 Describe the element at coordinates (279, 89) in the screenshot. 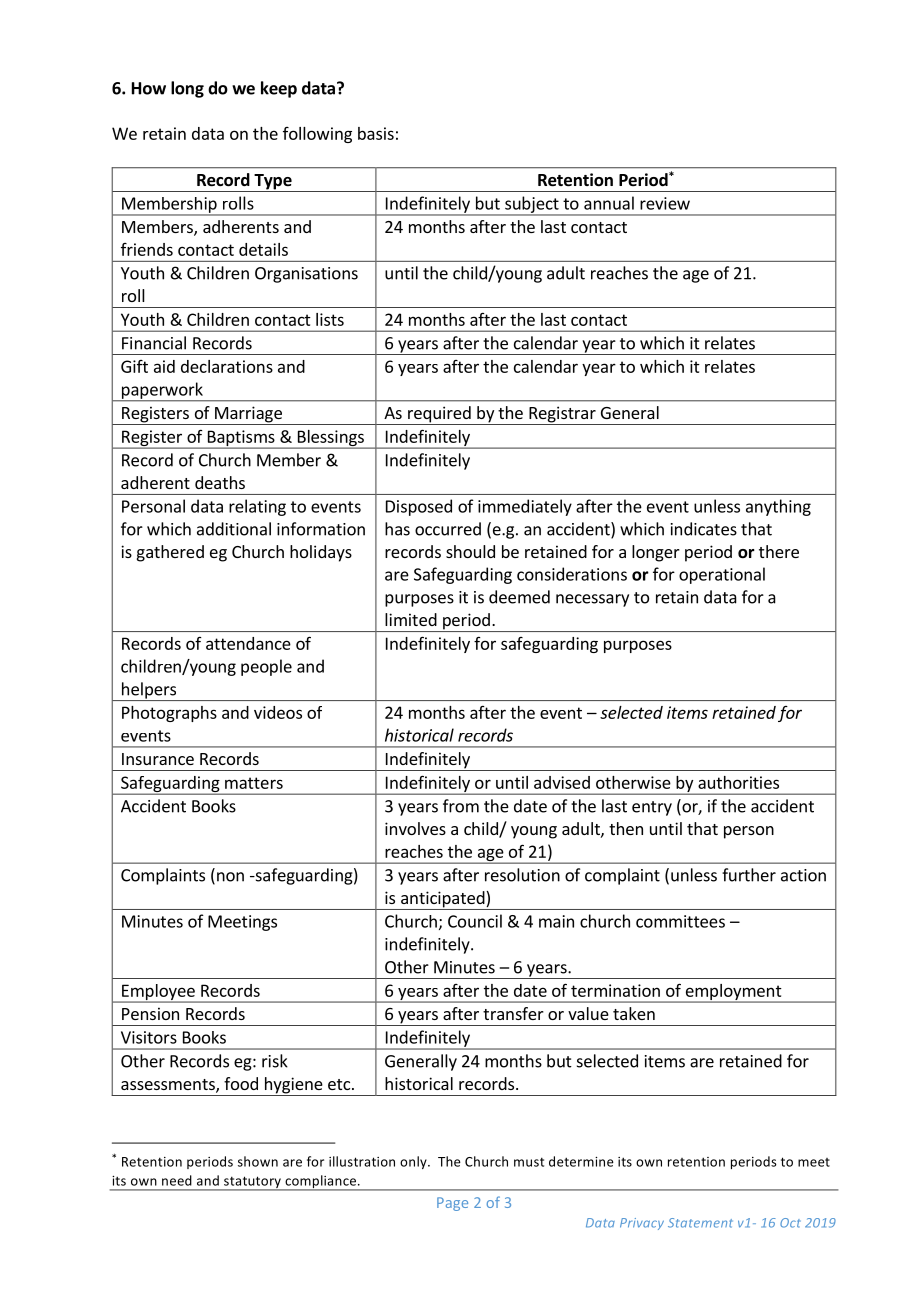

I see `keep` at that location.
